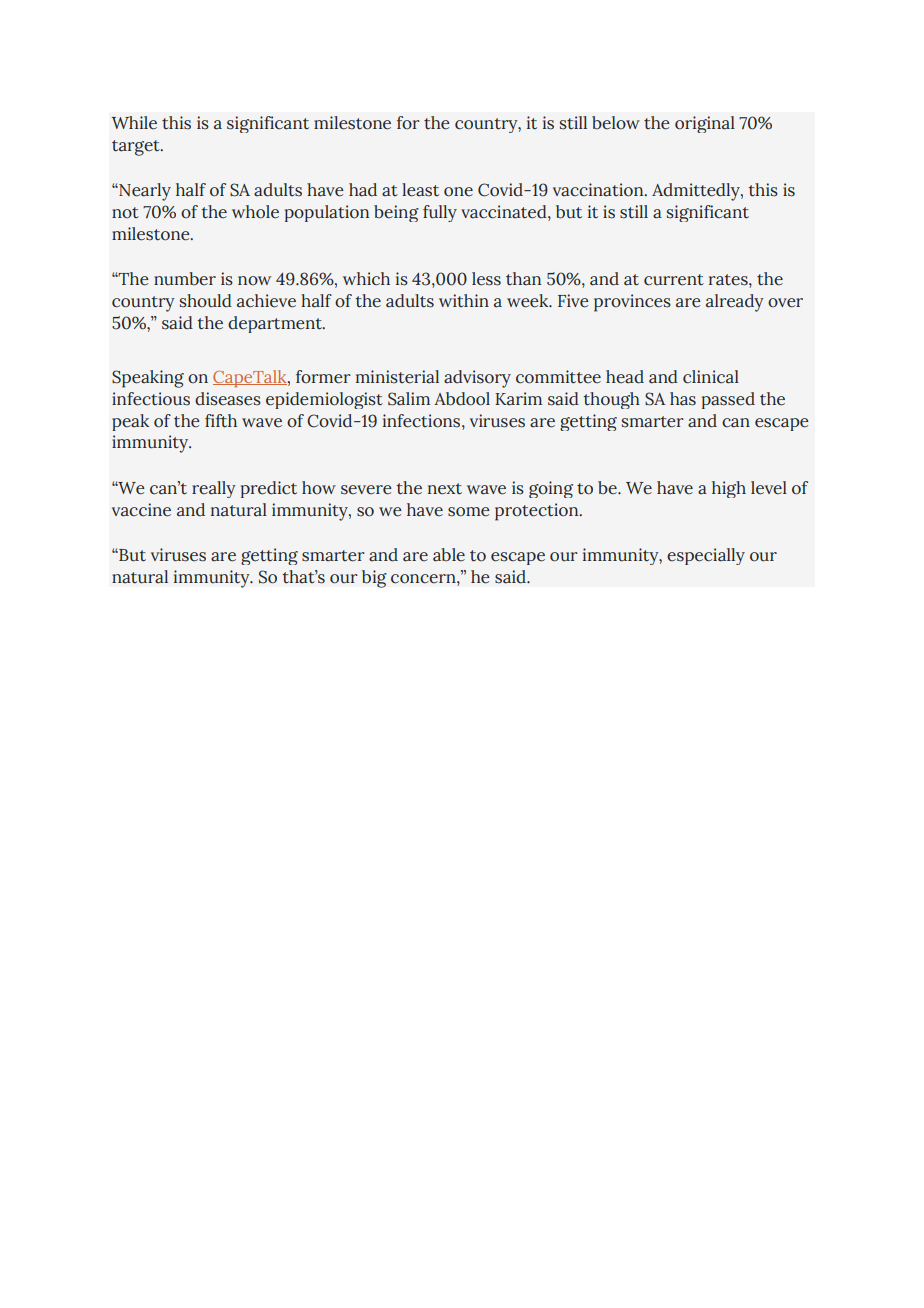 The image size is (924, 1308). I want to click on original, so click(705, 124).
